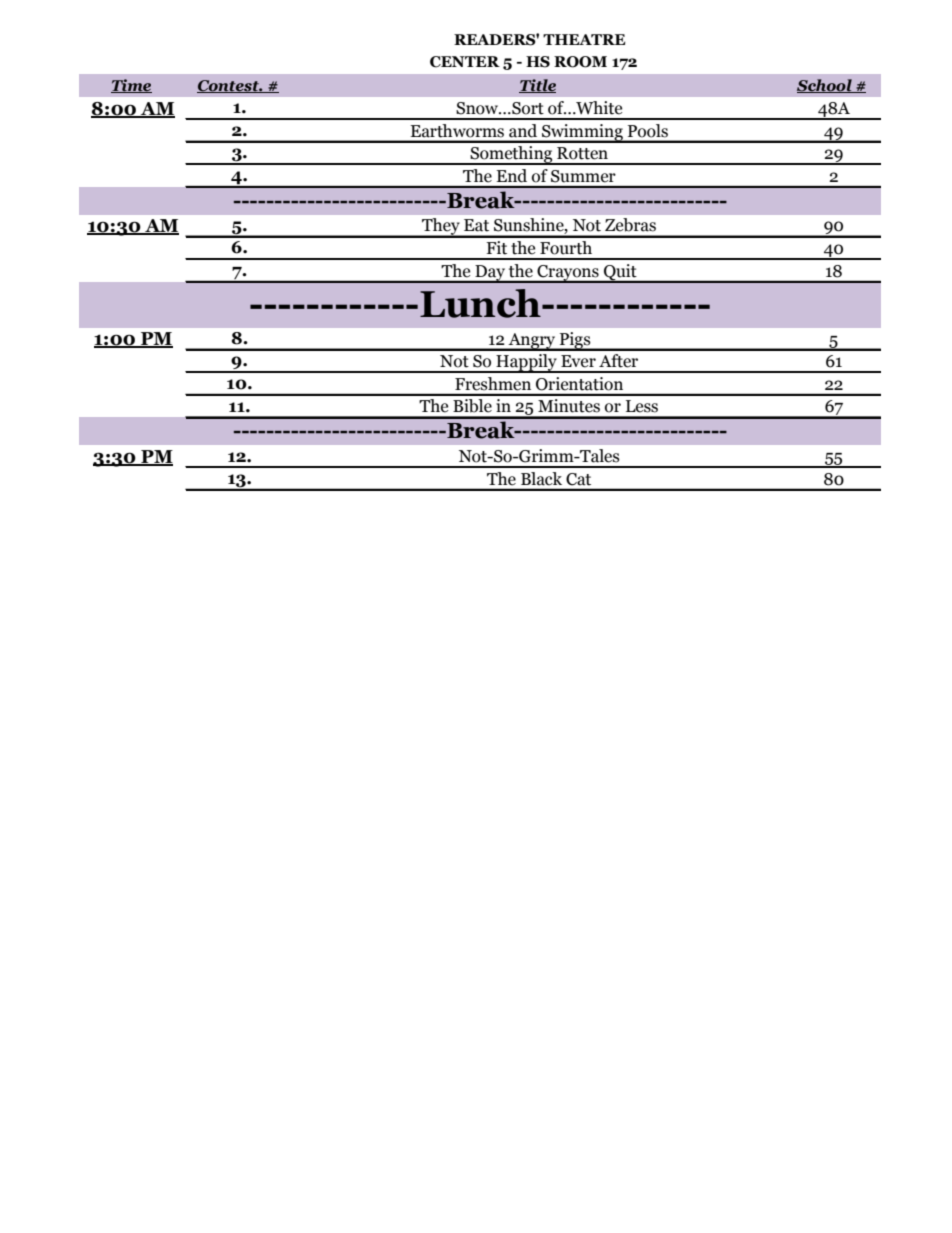 This page has width=952, height=1233. Describe the element at coordinates (575, 341) in the page. I see `Pigs` at that location.
